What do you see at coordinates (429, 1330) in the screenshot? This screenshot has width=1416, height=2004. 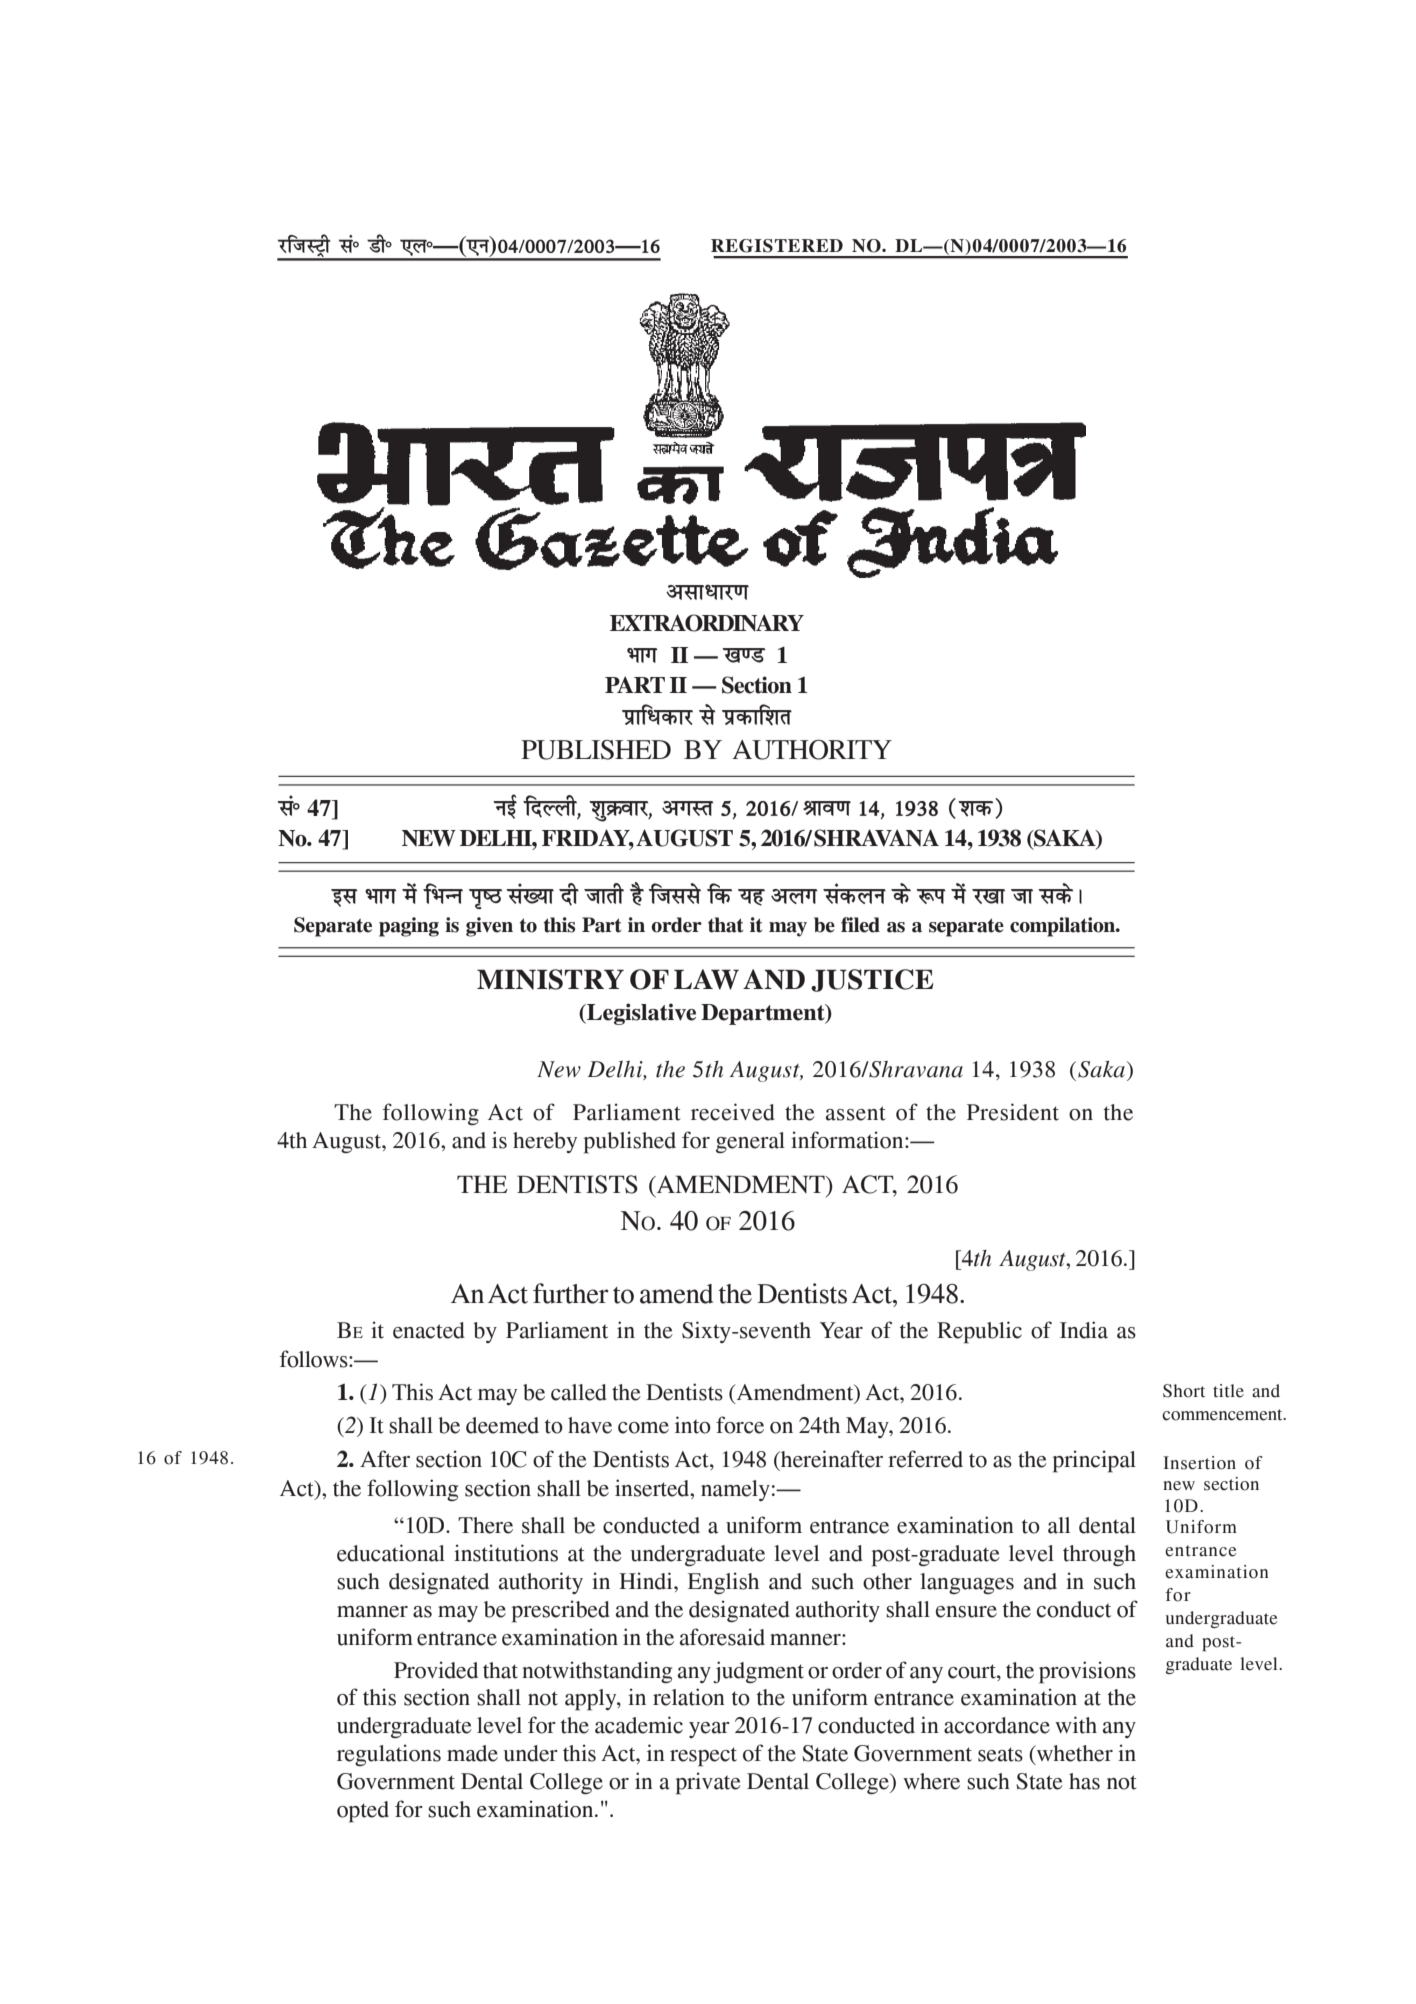 I see `enacted` at bounding box center [429, 1330].
